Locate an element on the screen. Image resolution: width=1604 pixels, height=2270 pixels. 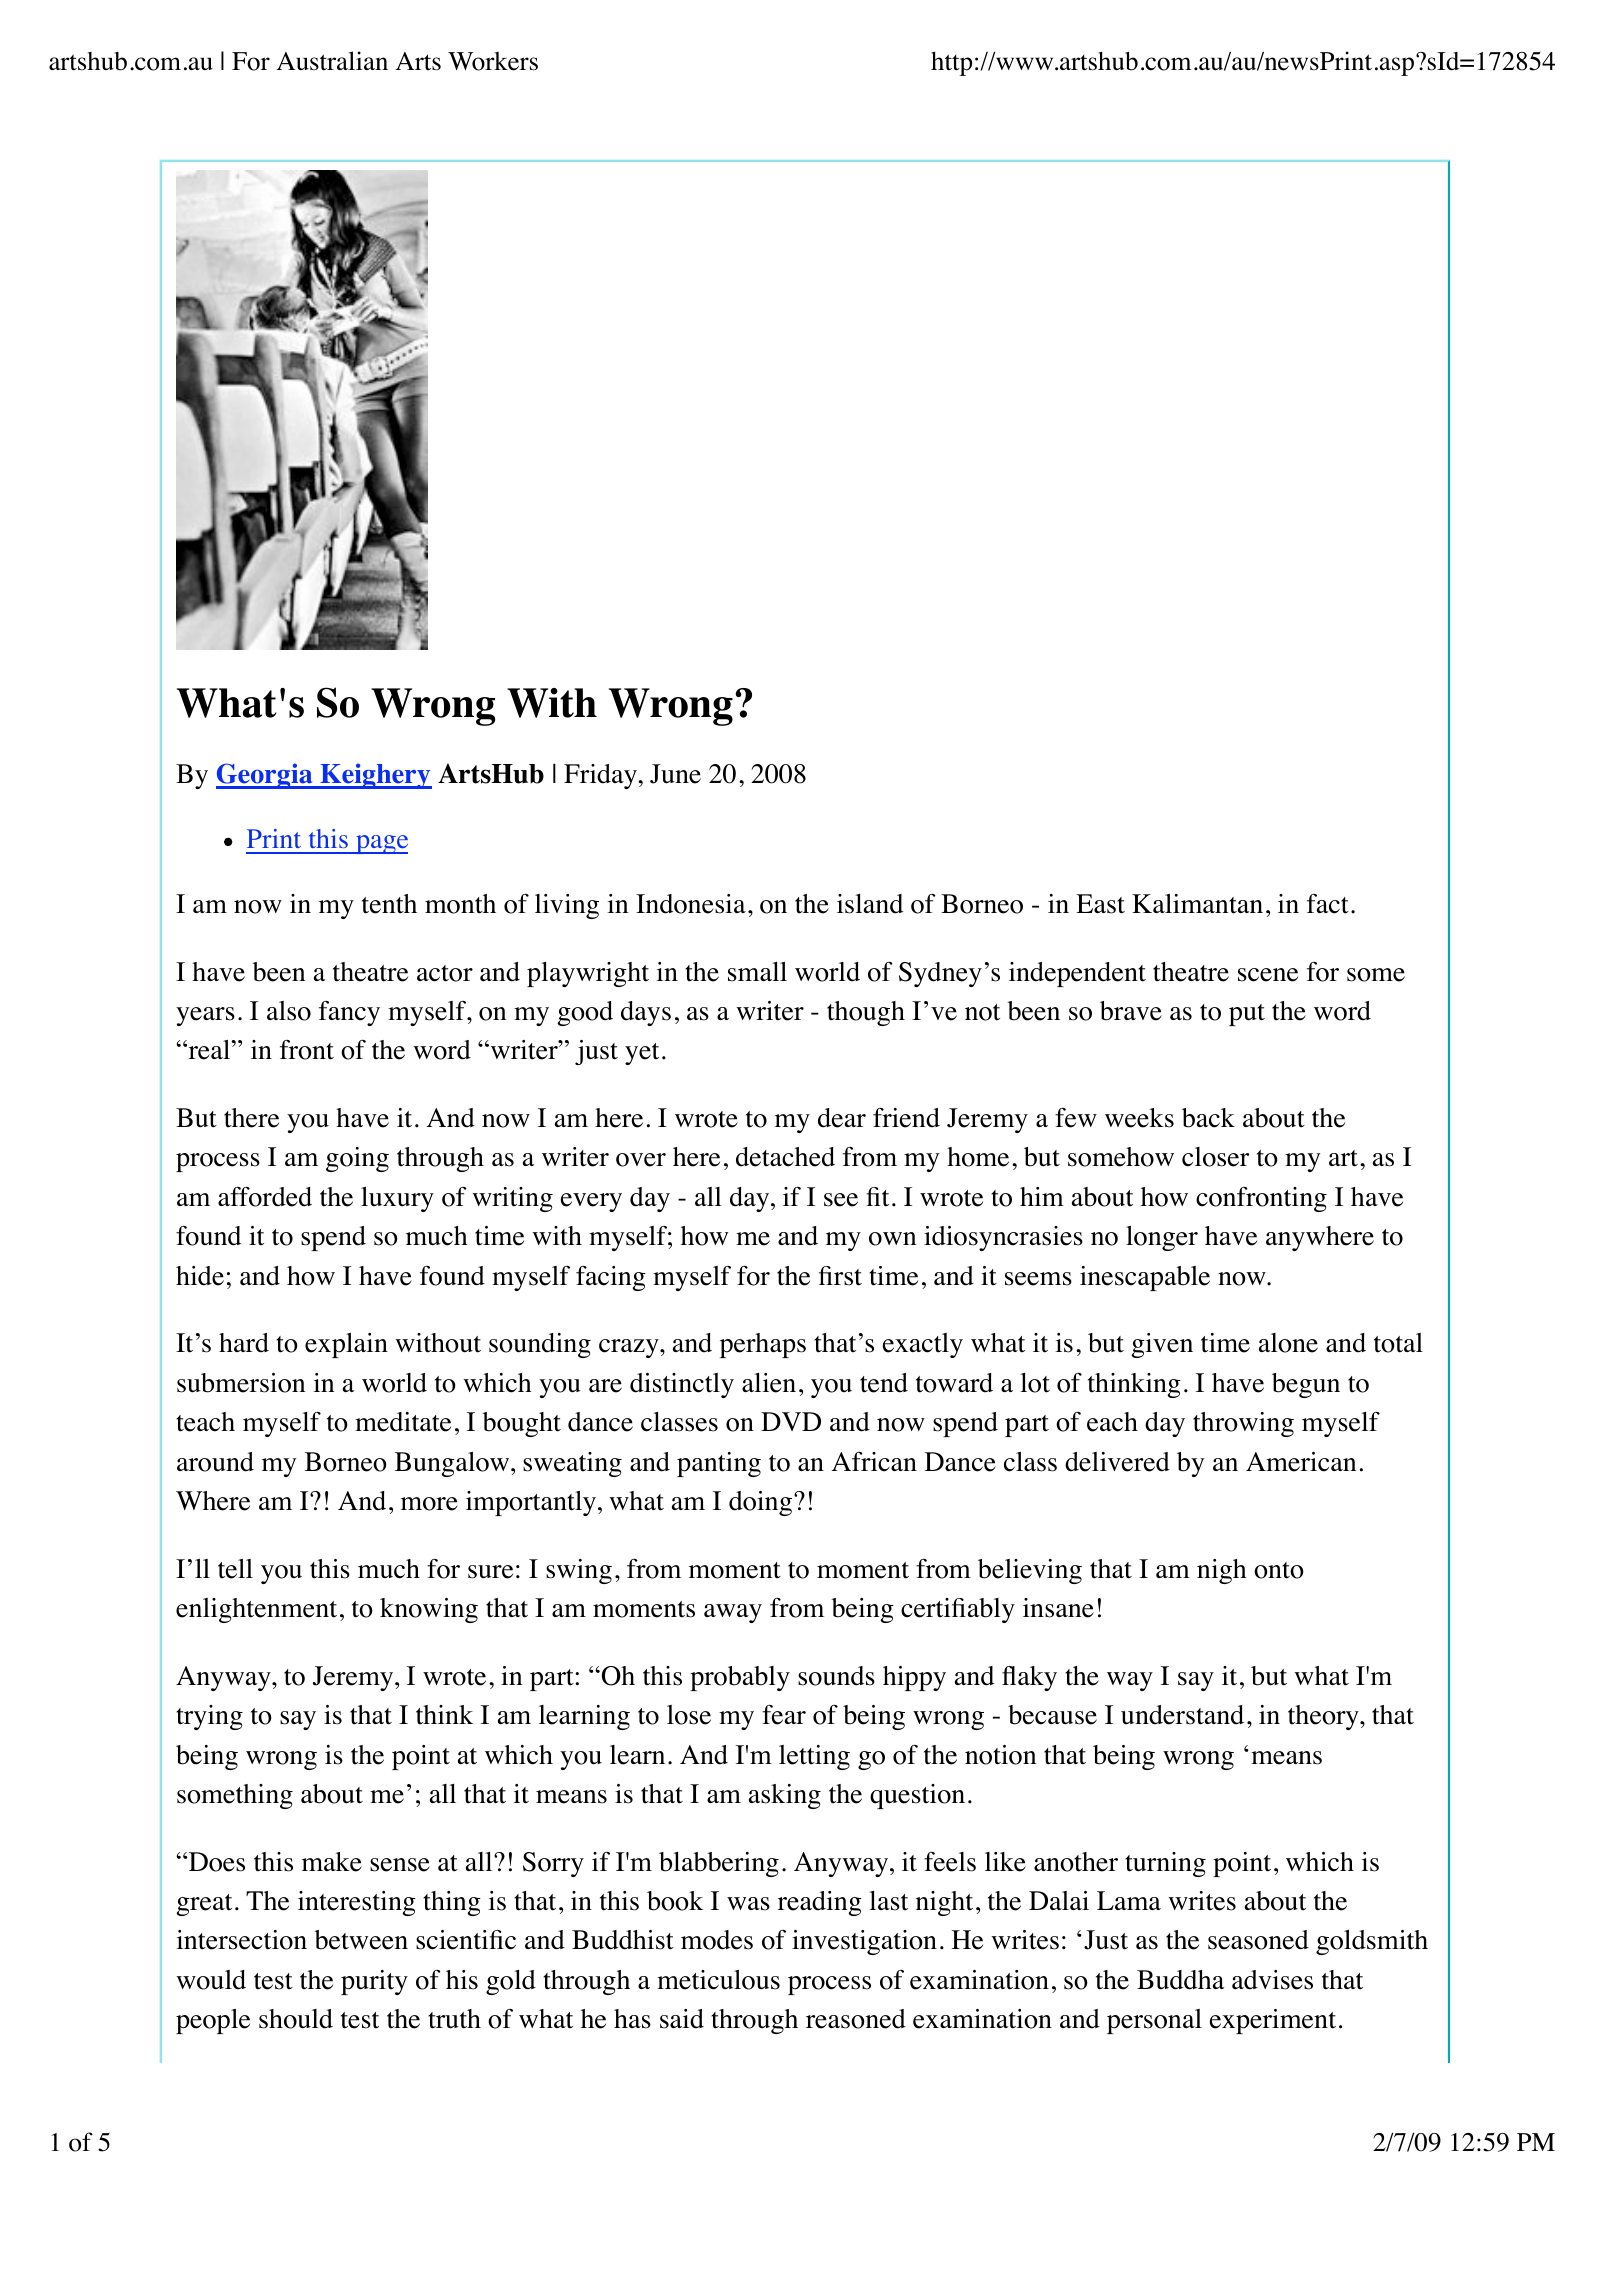
Workers is located at coordinates (493, 61).
